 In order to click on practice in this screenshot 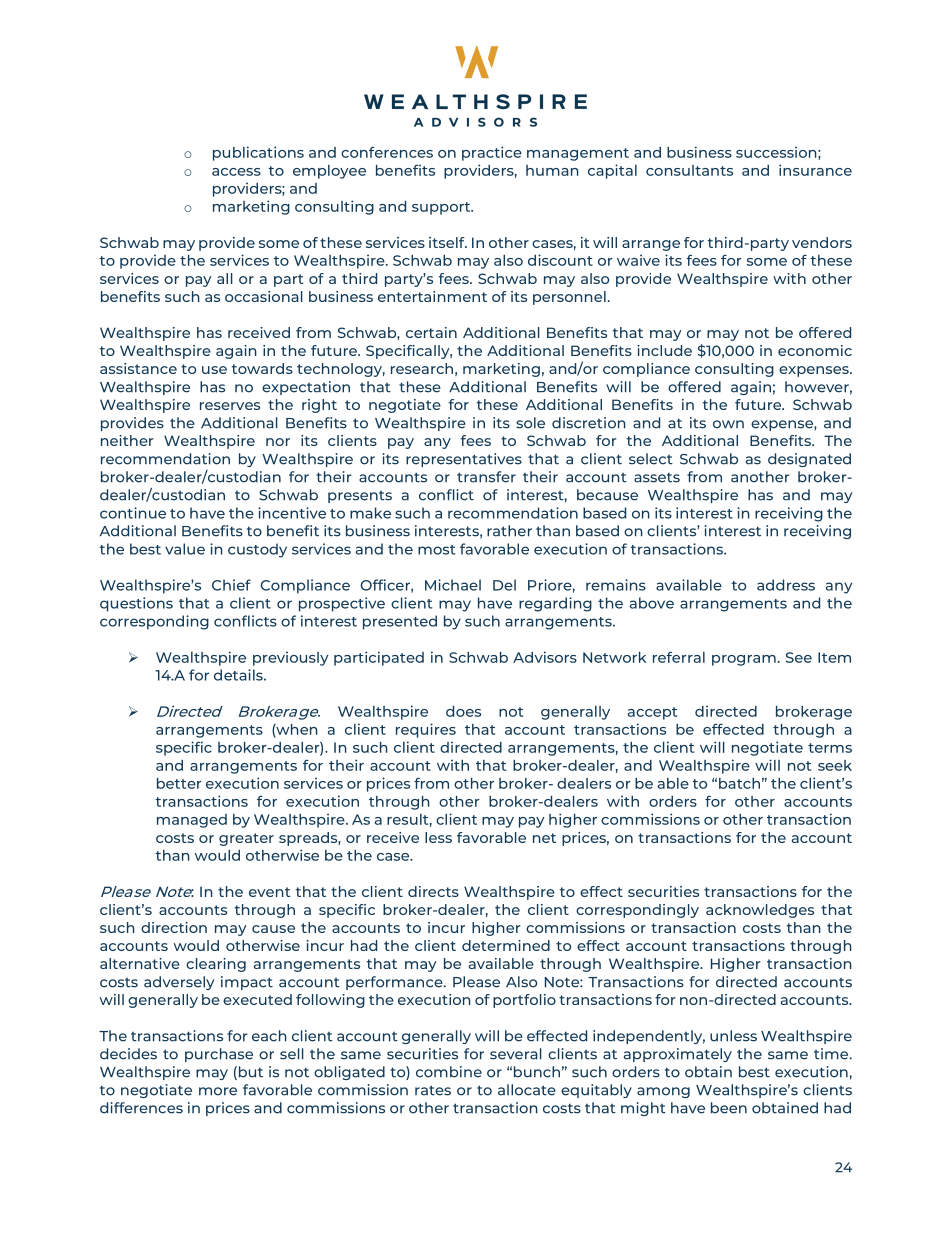, I will do `click(492, 153)`.
